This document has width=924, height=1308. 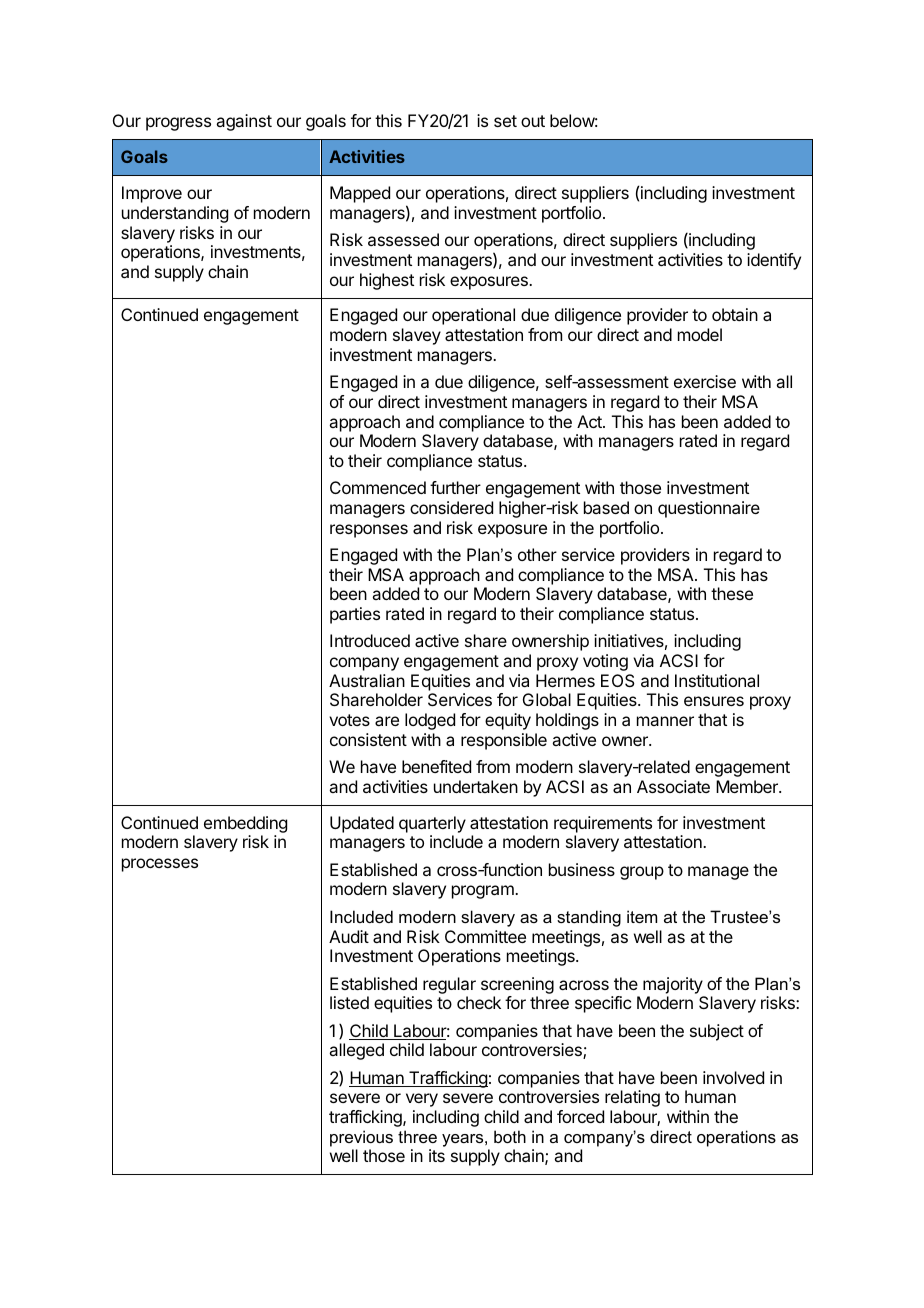 I want to click on previous, so click(x=361, y=1138).
